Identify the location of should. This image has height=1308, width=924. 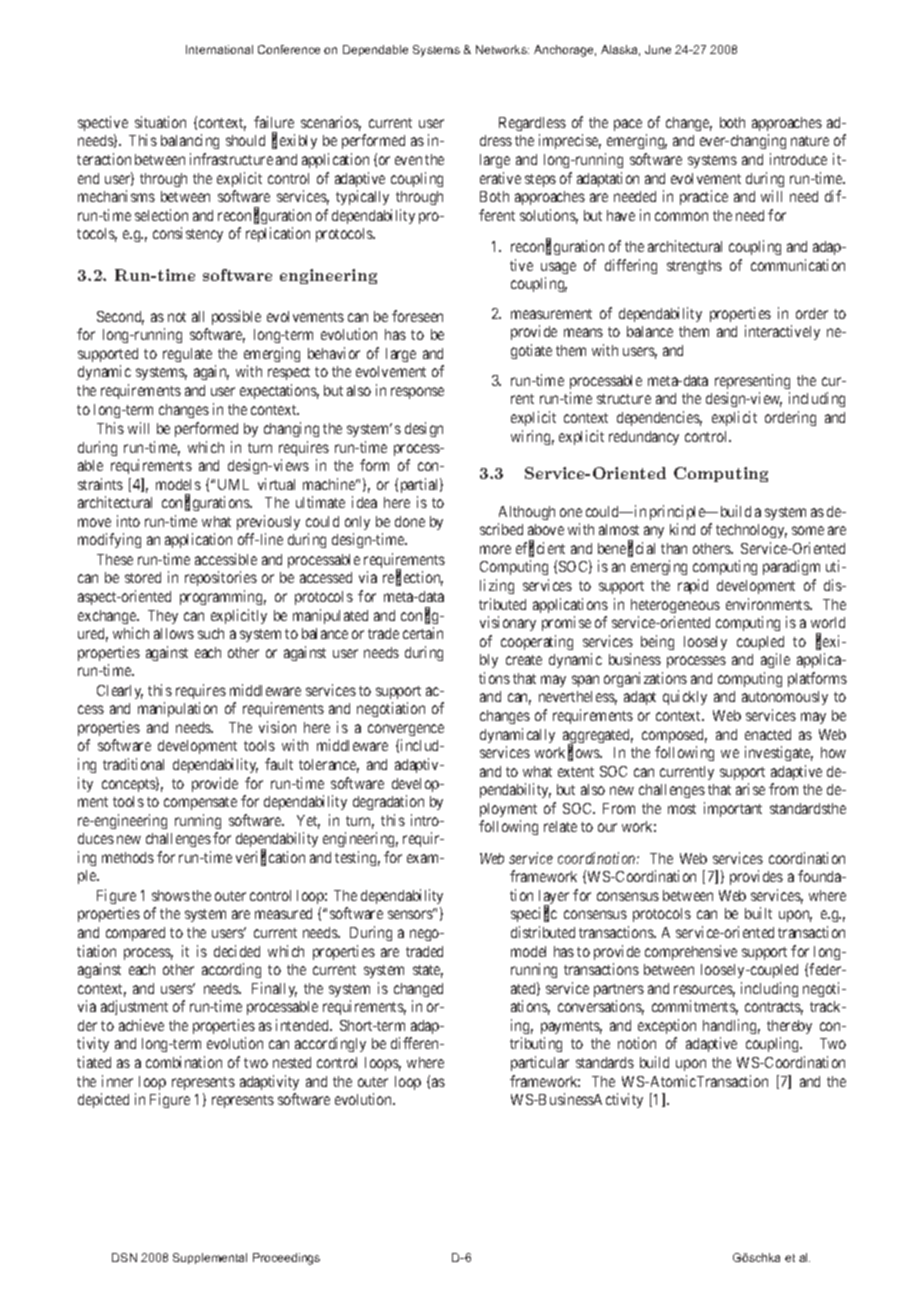
(245, 140).
